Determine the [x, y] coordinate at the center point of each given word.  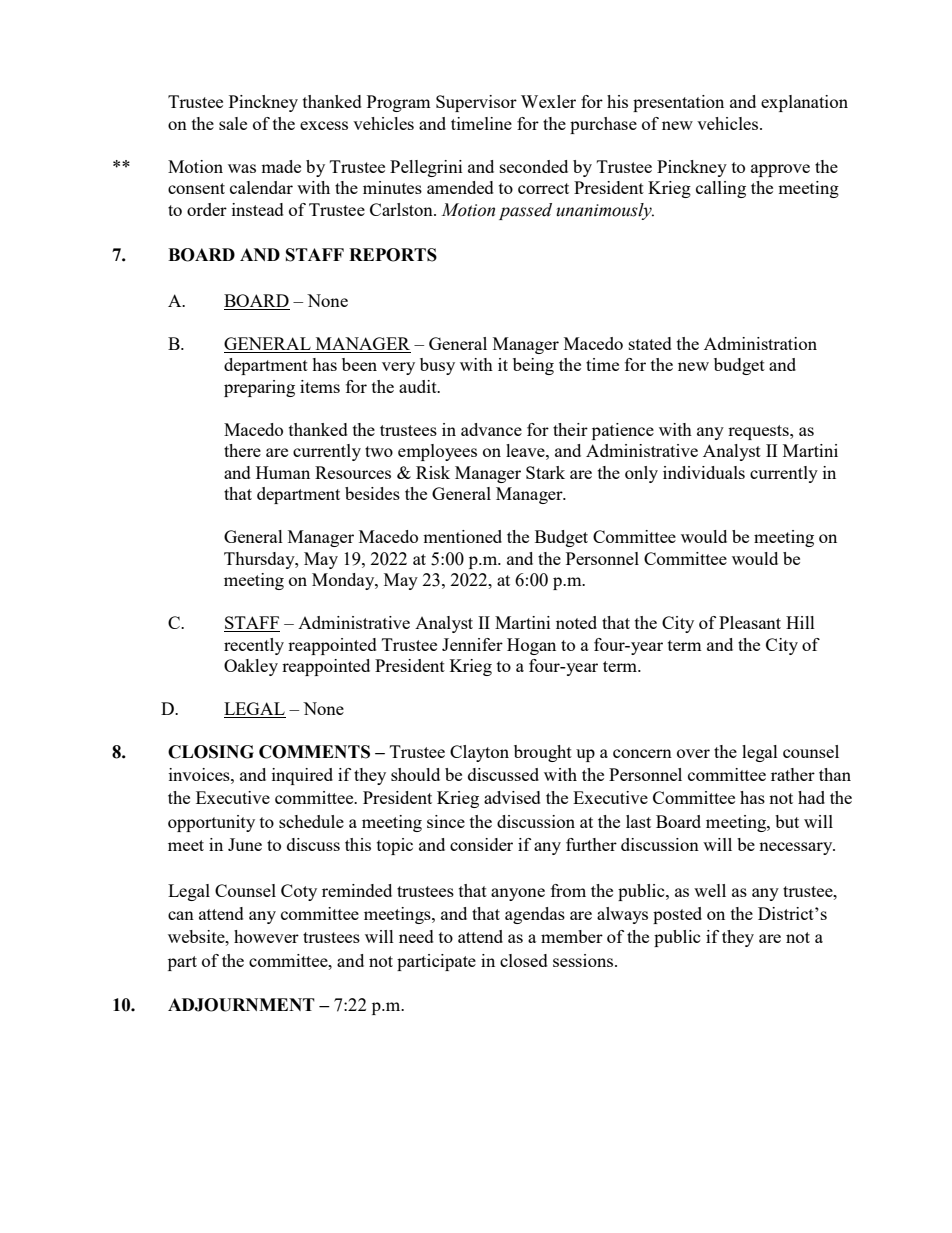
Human [283, 472]
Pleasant [750, 622]
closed [524, 960]
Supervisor [476, 103]
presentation [678, 103]
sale [233, 123]
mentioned [462, 536]
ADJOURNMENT [241, 1005]
